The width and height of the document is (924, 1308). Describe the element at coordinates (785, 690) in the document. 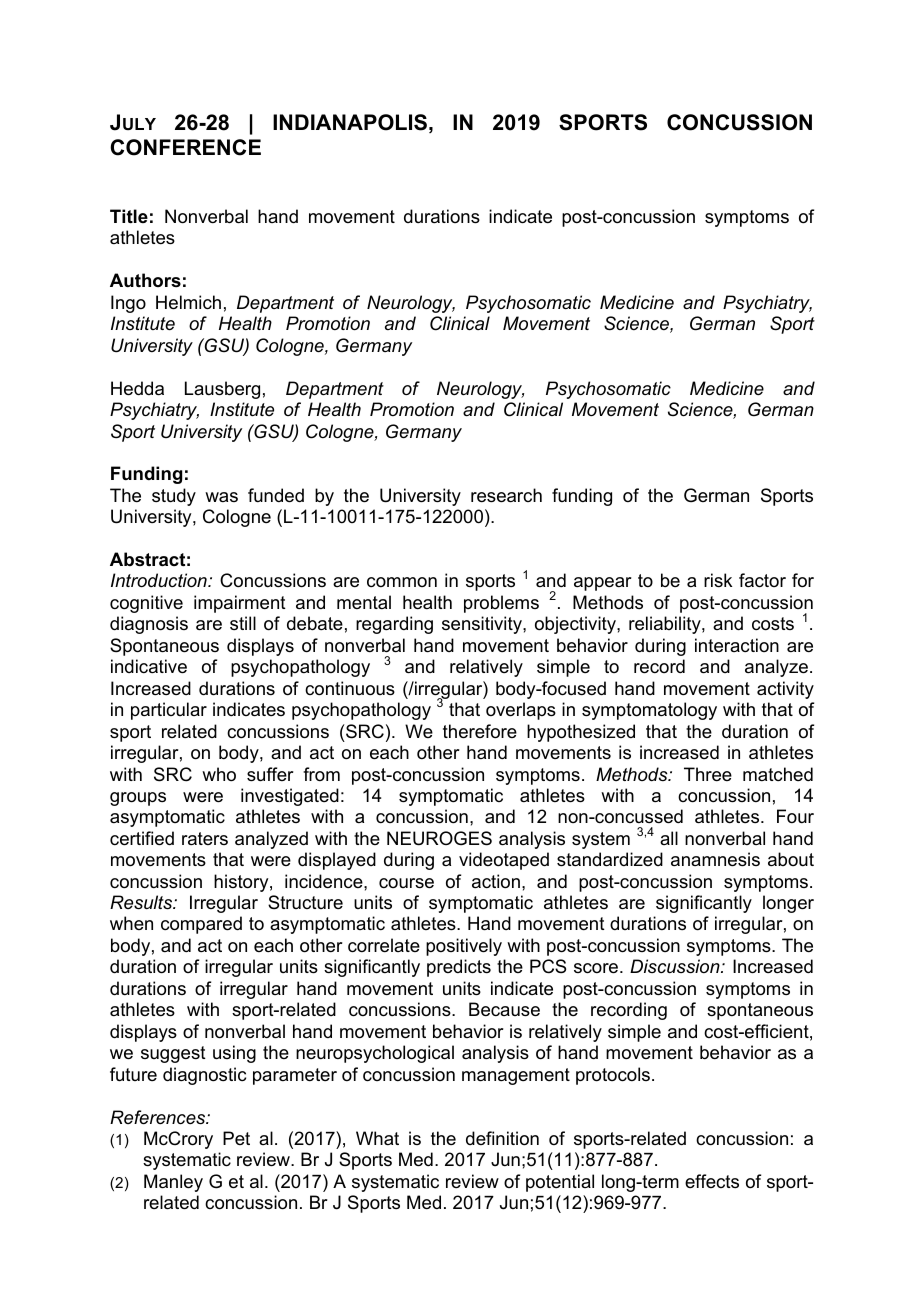

I see `activity` at that location.
